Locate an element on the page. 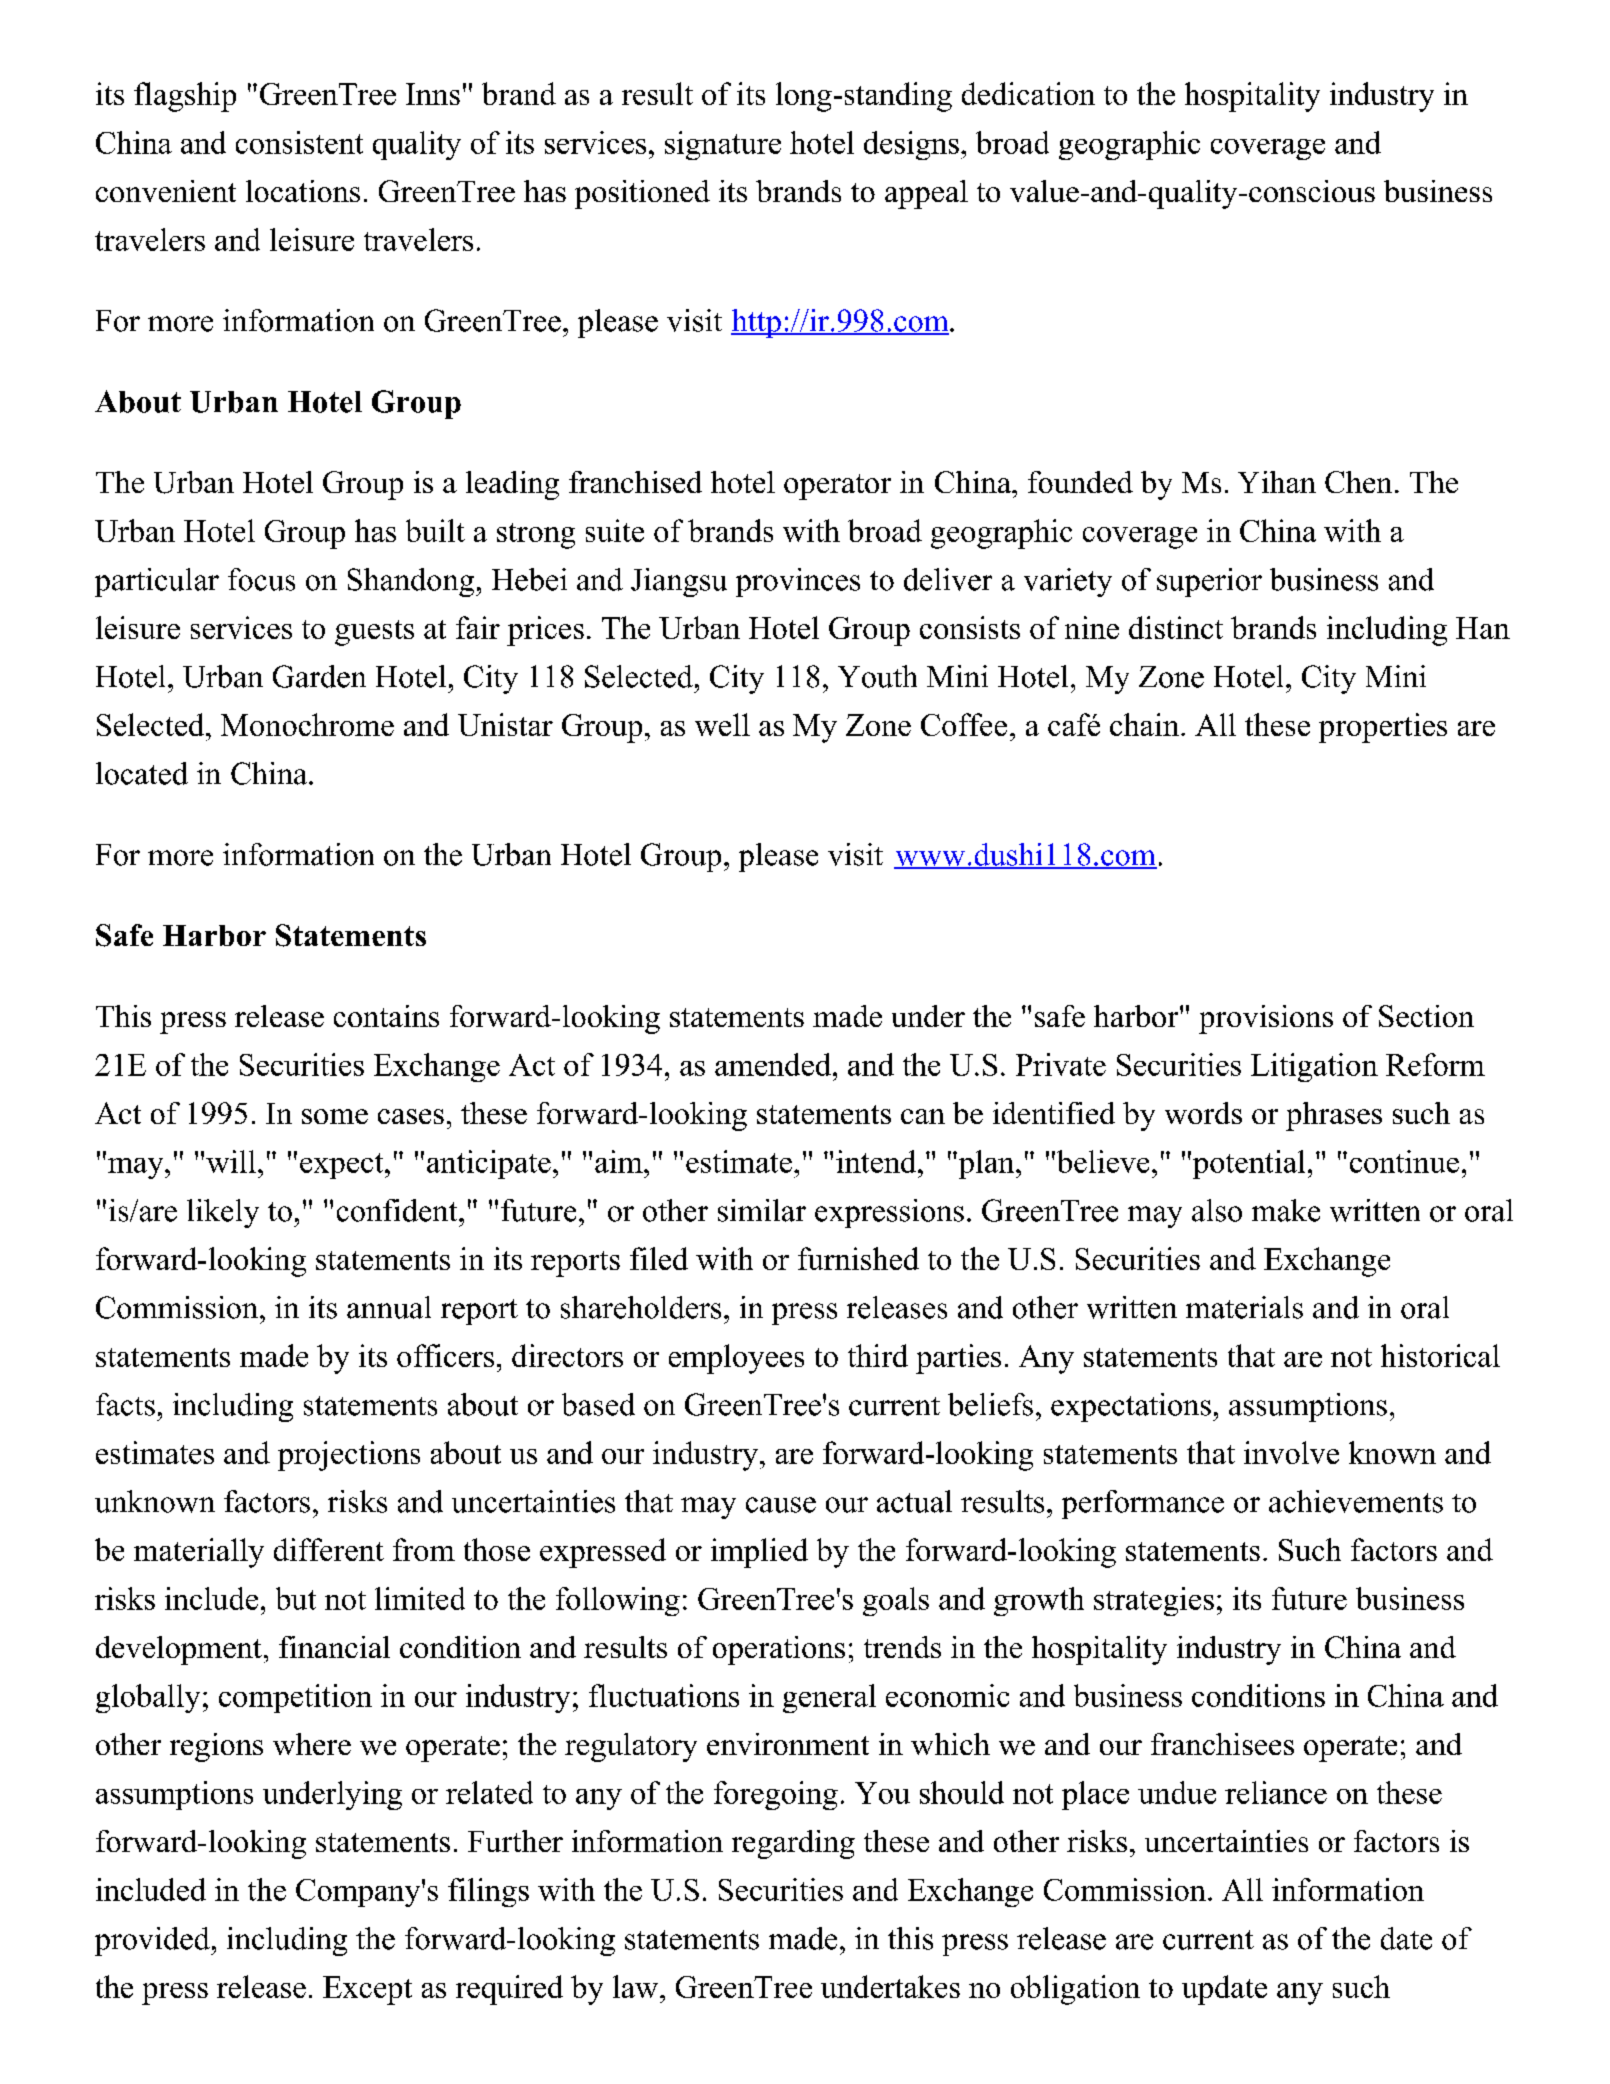  materials is located at coordinates (1244, 1307).
